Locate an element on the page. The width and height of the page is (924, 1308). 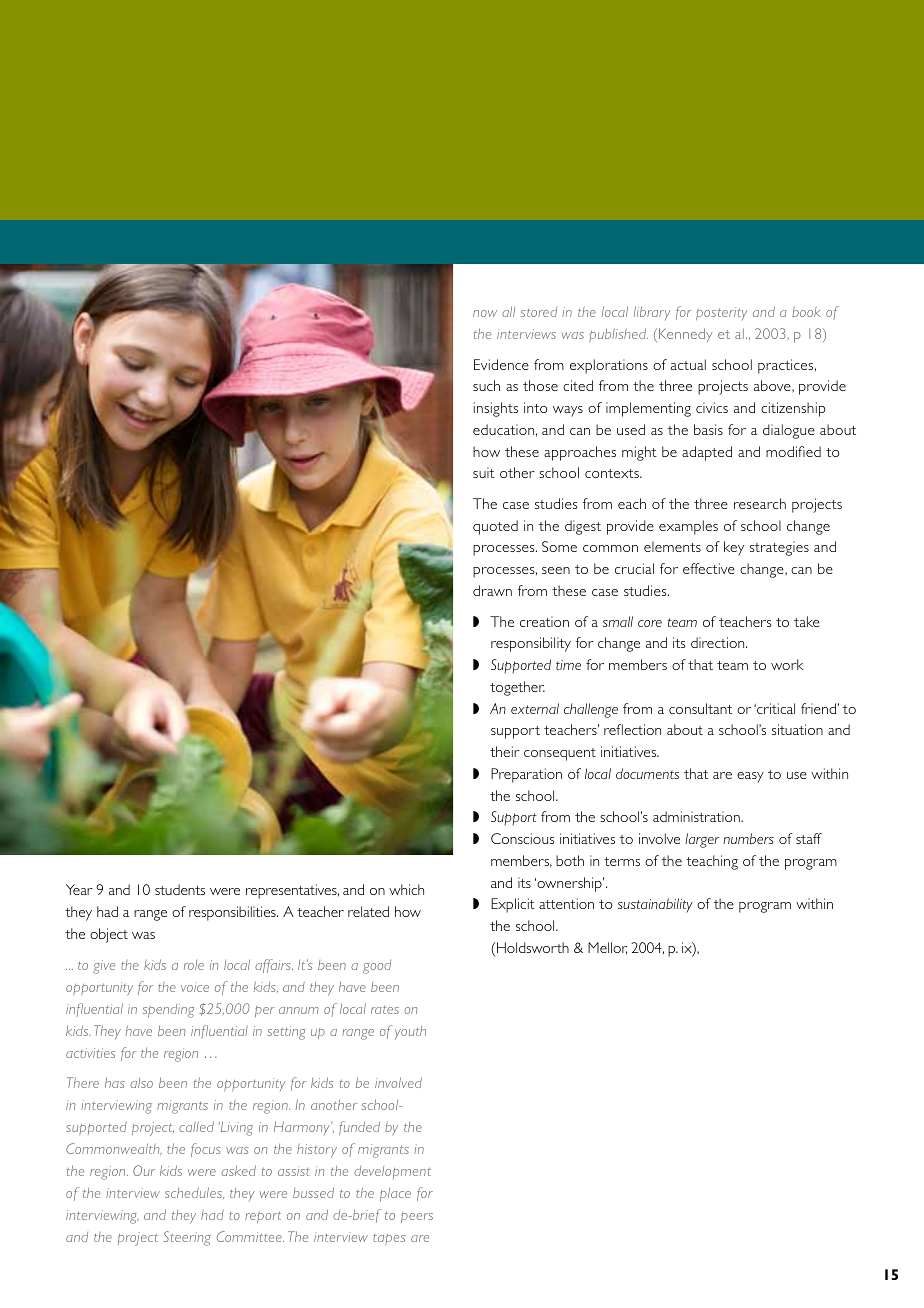
now is located at coordinates (485, 313).
